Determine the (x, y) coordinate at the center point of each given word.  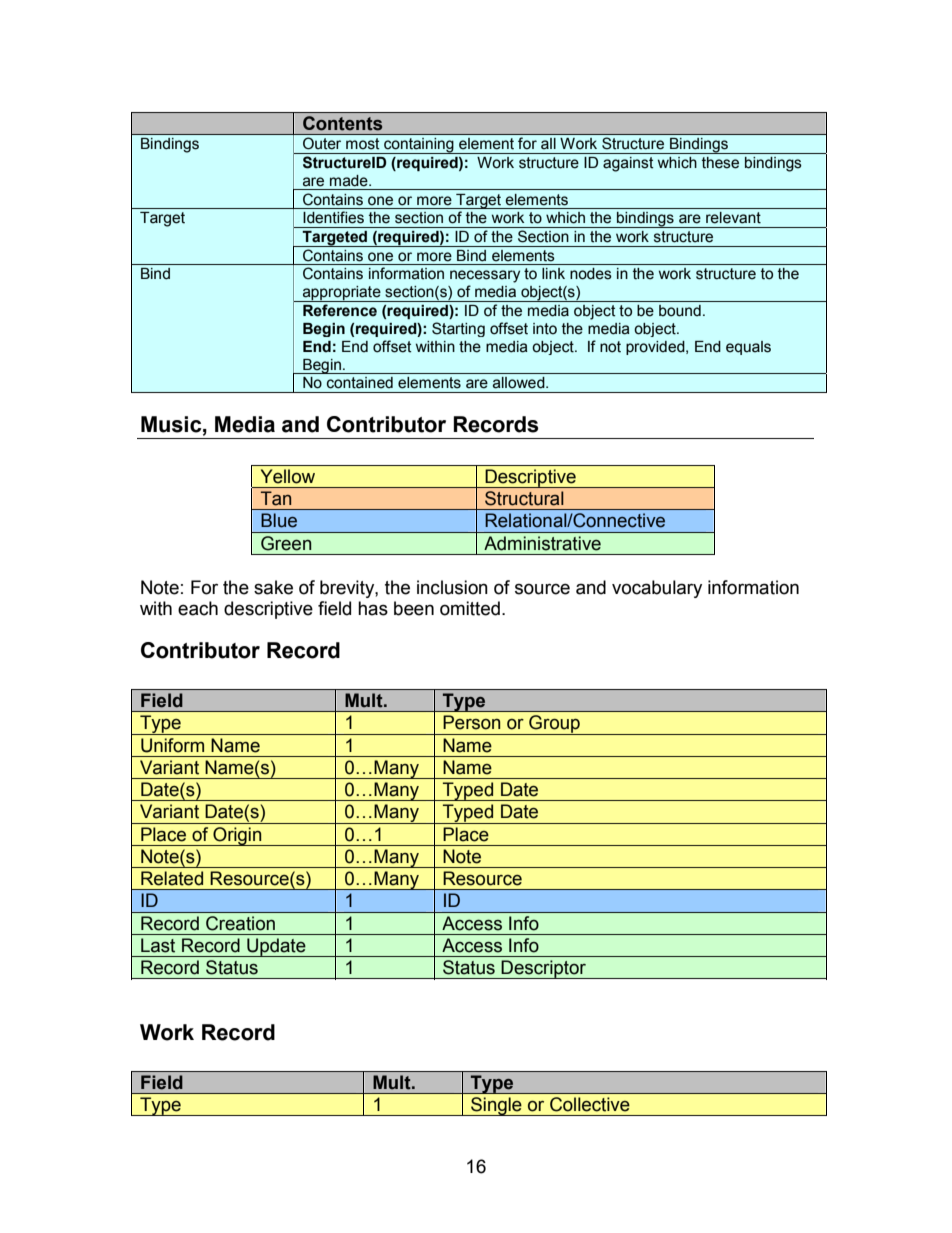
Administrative (542, 543)
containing (419, 146)
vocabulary (657, 589)
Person (471, 722)
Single (496, 1106)
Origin (237, 836)
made (350, 181)
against (628, 164)
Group (554, 725)
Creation (240, 923)
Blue (279, 520)
